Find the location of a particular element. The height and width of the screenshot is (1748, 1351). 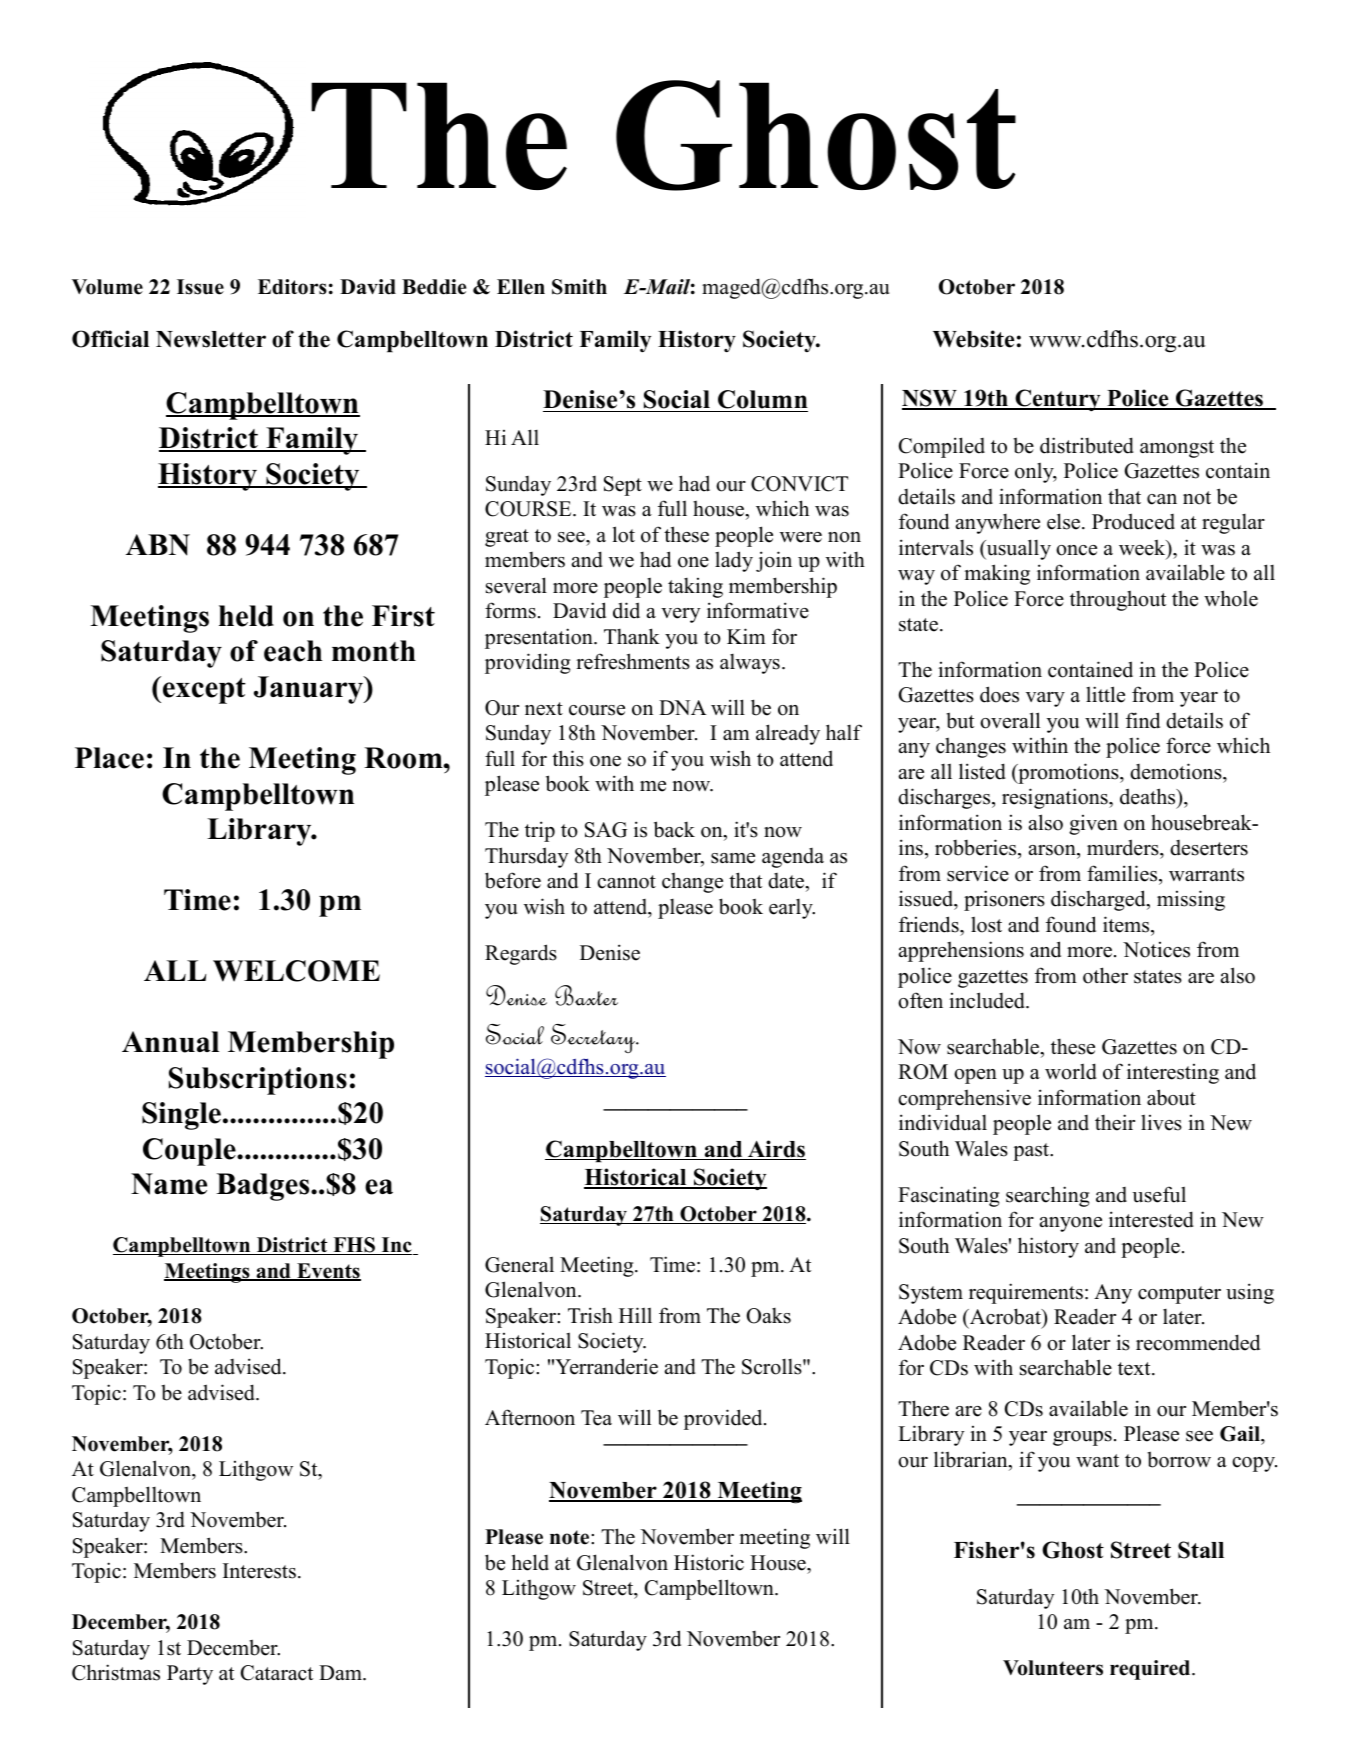

throughout is located at coordinates (1118, 600).
